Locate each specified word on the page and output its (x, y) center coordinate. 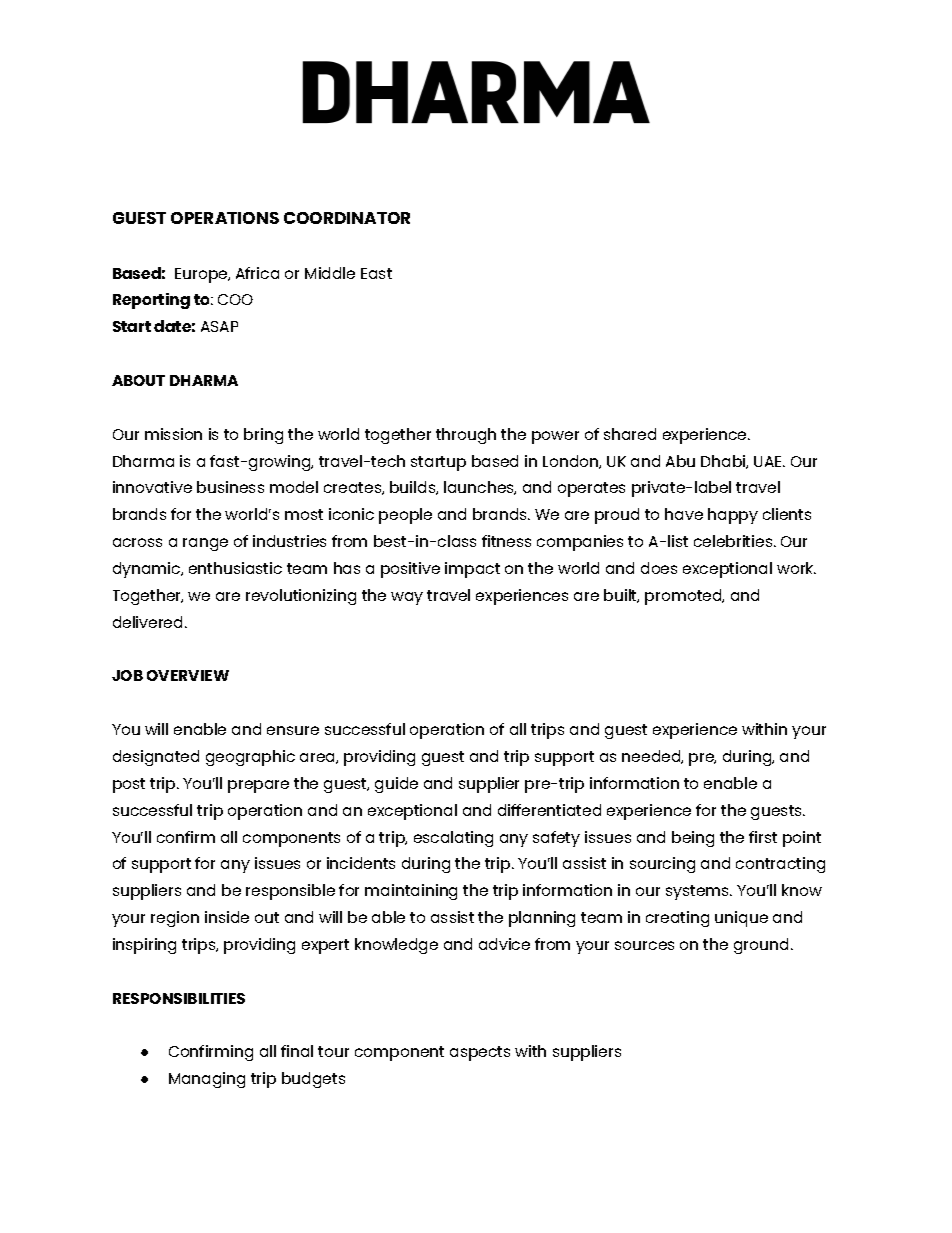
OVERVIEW (188, 675)
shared (630, 434)
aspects (480, 1053)
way (407, 598)
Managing (207, 1080)
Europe (202, 275)
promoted (684, 597)
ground (761, 946)
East (376, 273)
